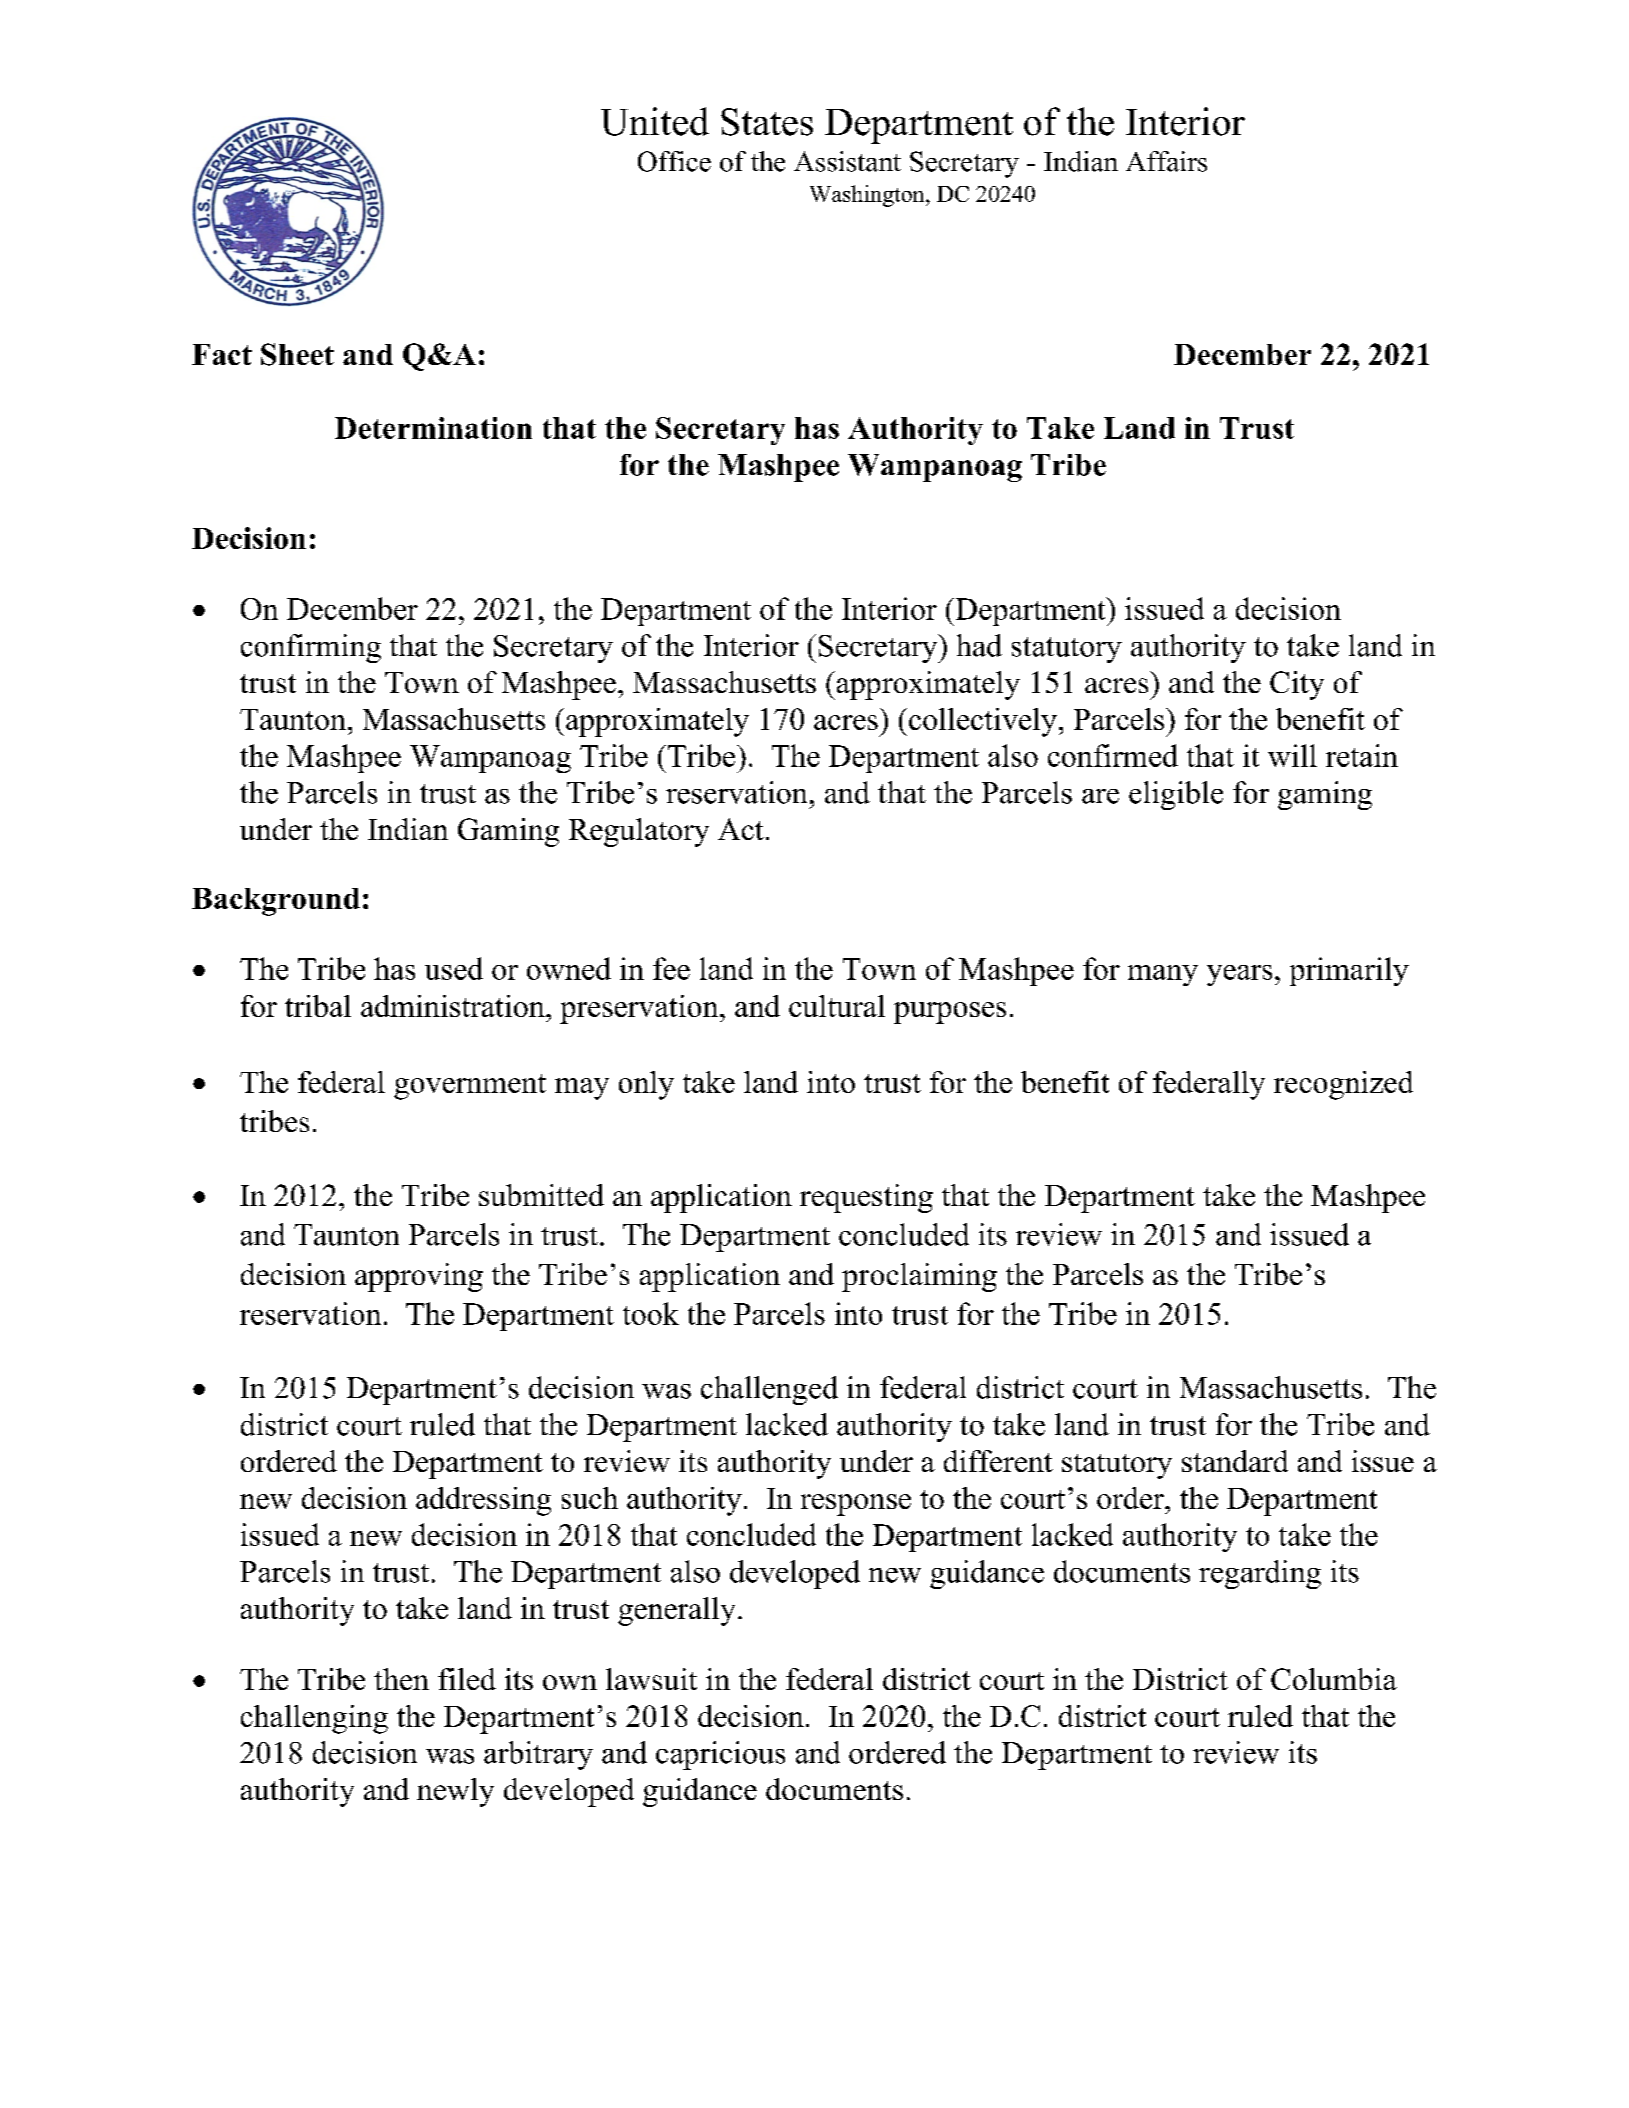  Describe the element at coordinates (1235, 1461) in the page. I see `standard` at that location.
